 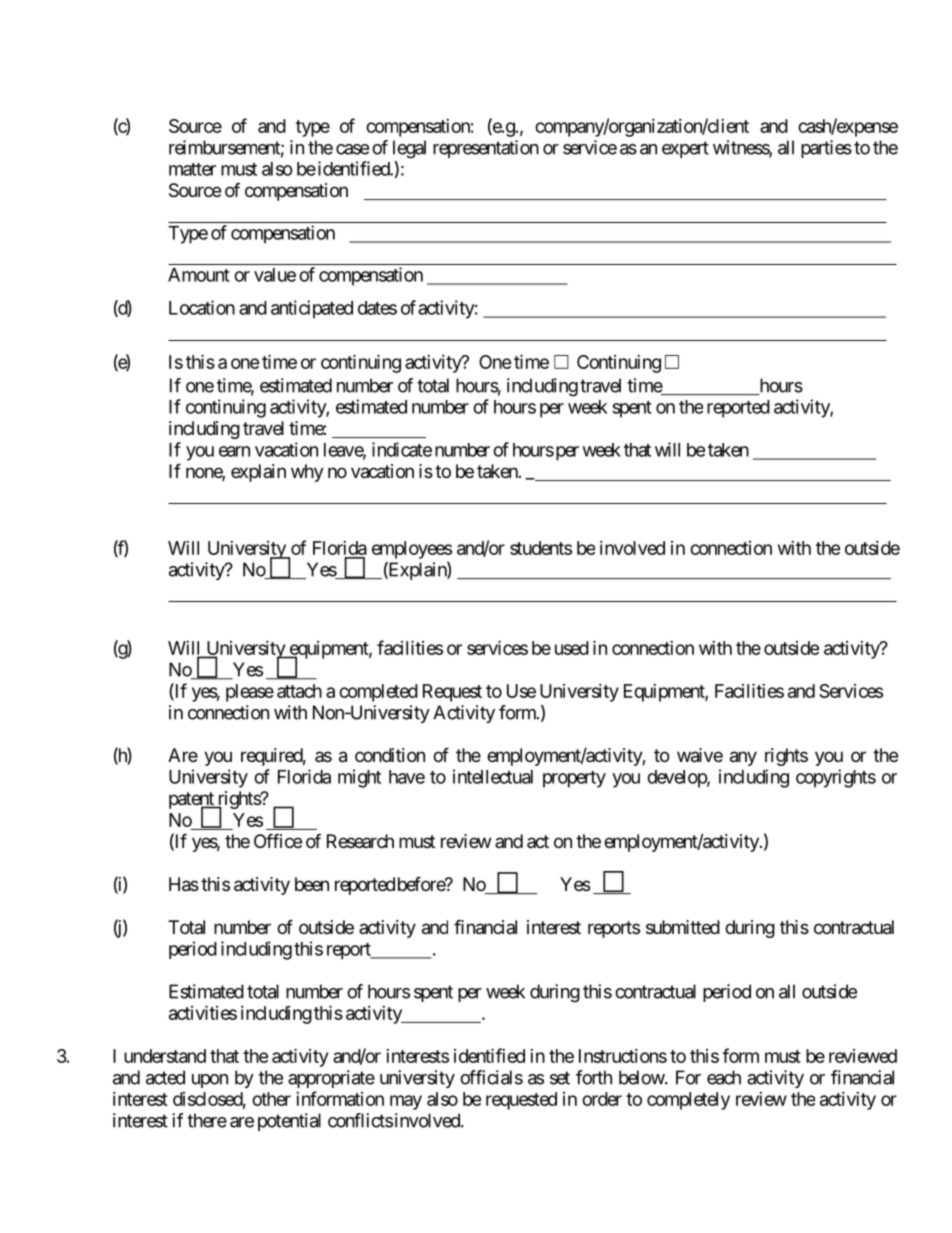 What do you see at coordinates (685, 149) in the document?
I see `expert` at bounding box center [685, 149].
